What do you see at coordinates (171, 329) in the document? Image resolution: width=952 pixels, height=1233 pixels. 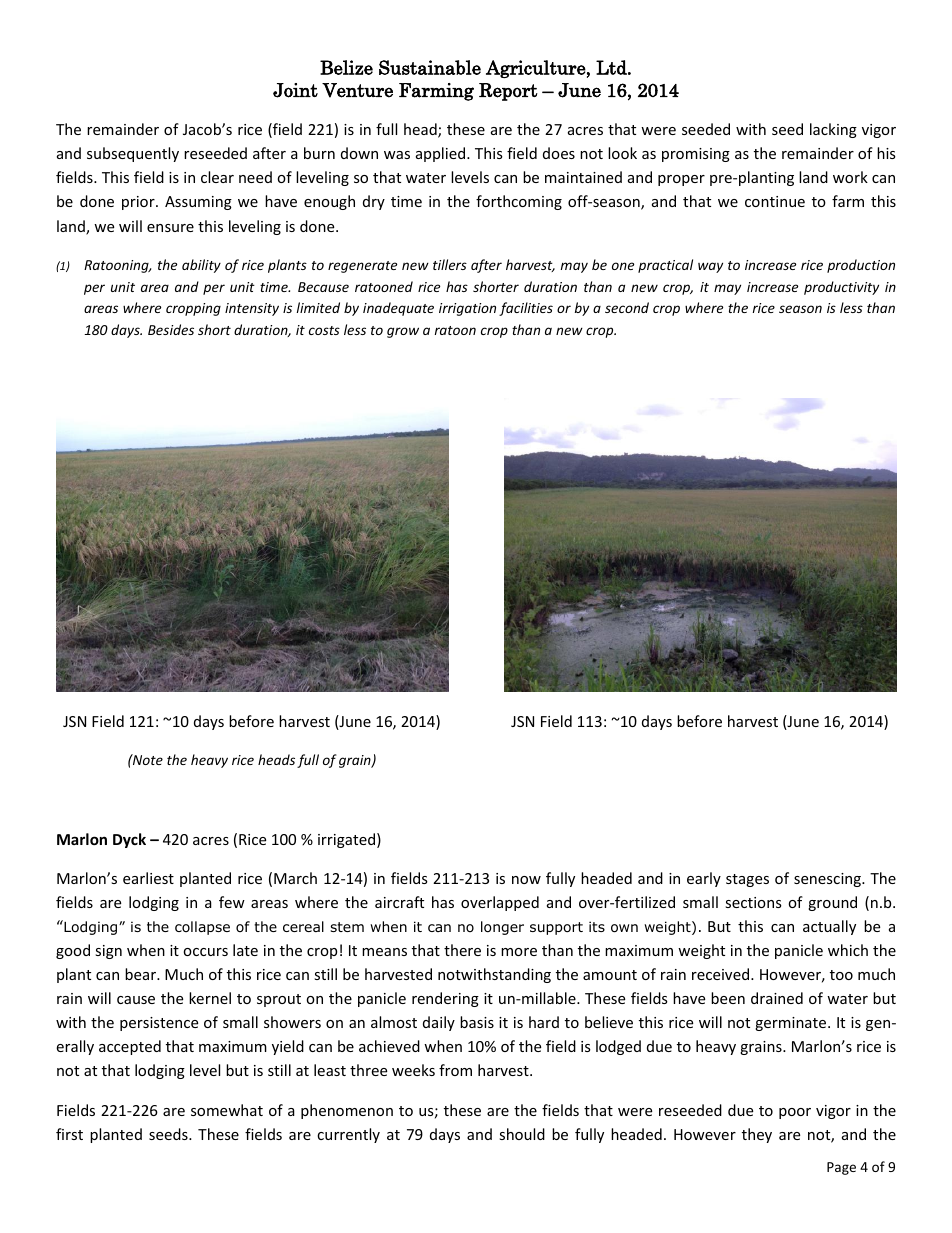 I see `Besides` at bounding box center [171, 329].
